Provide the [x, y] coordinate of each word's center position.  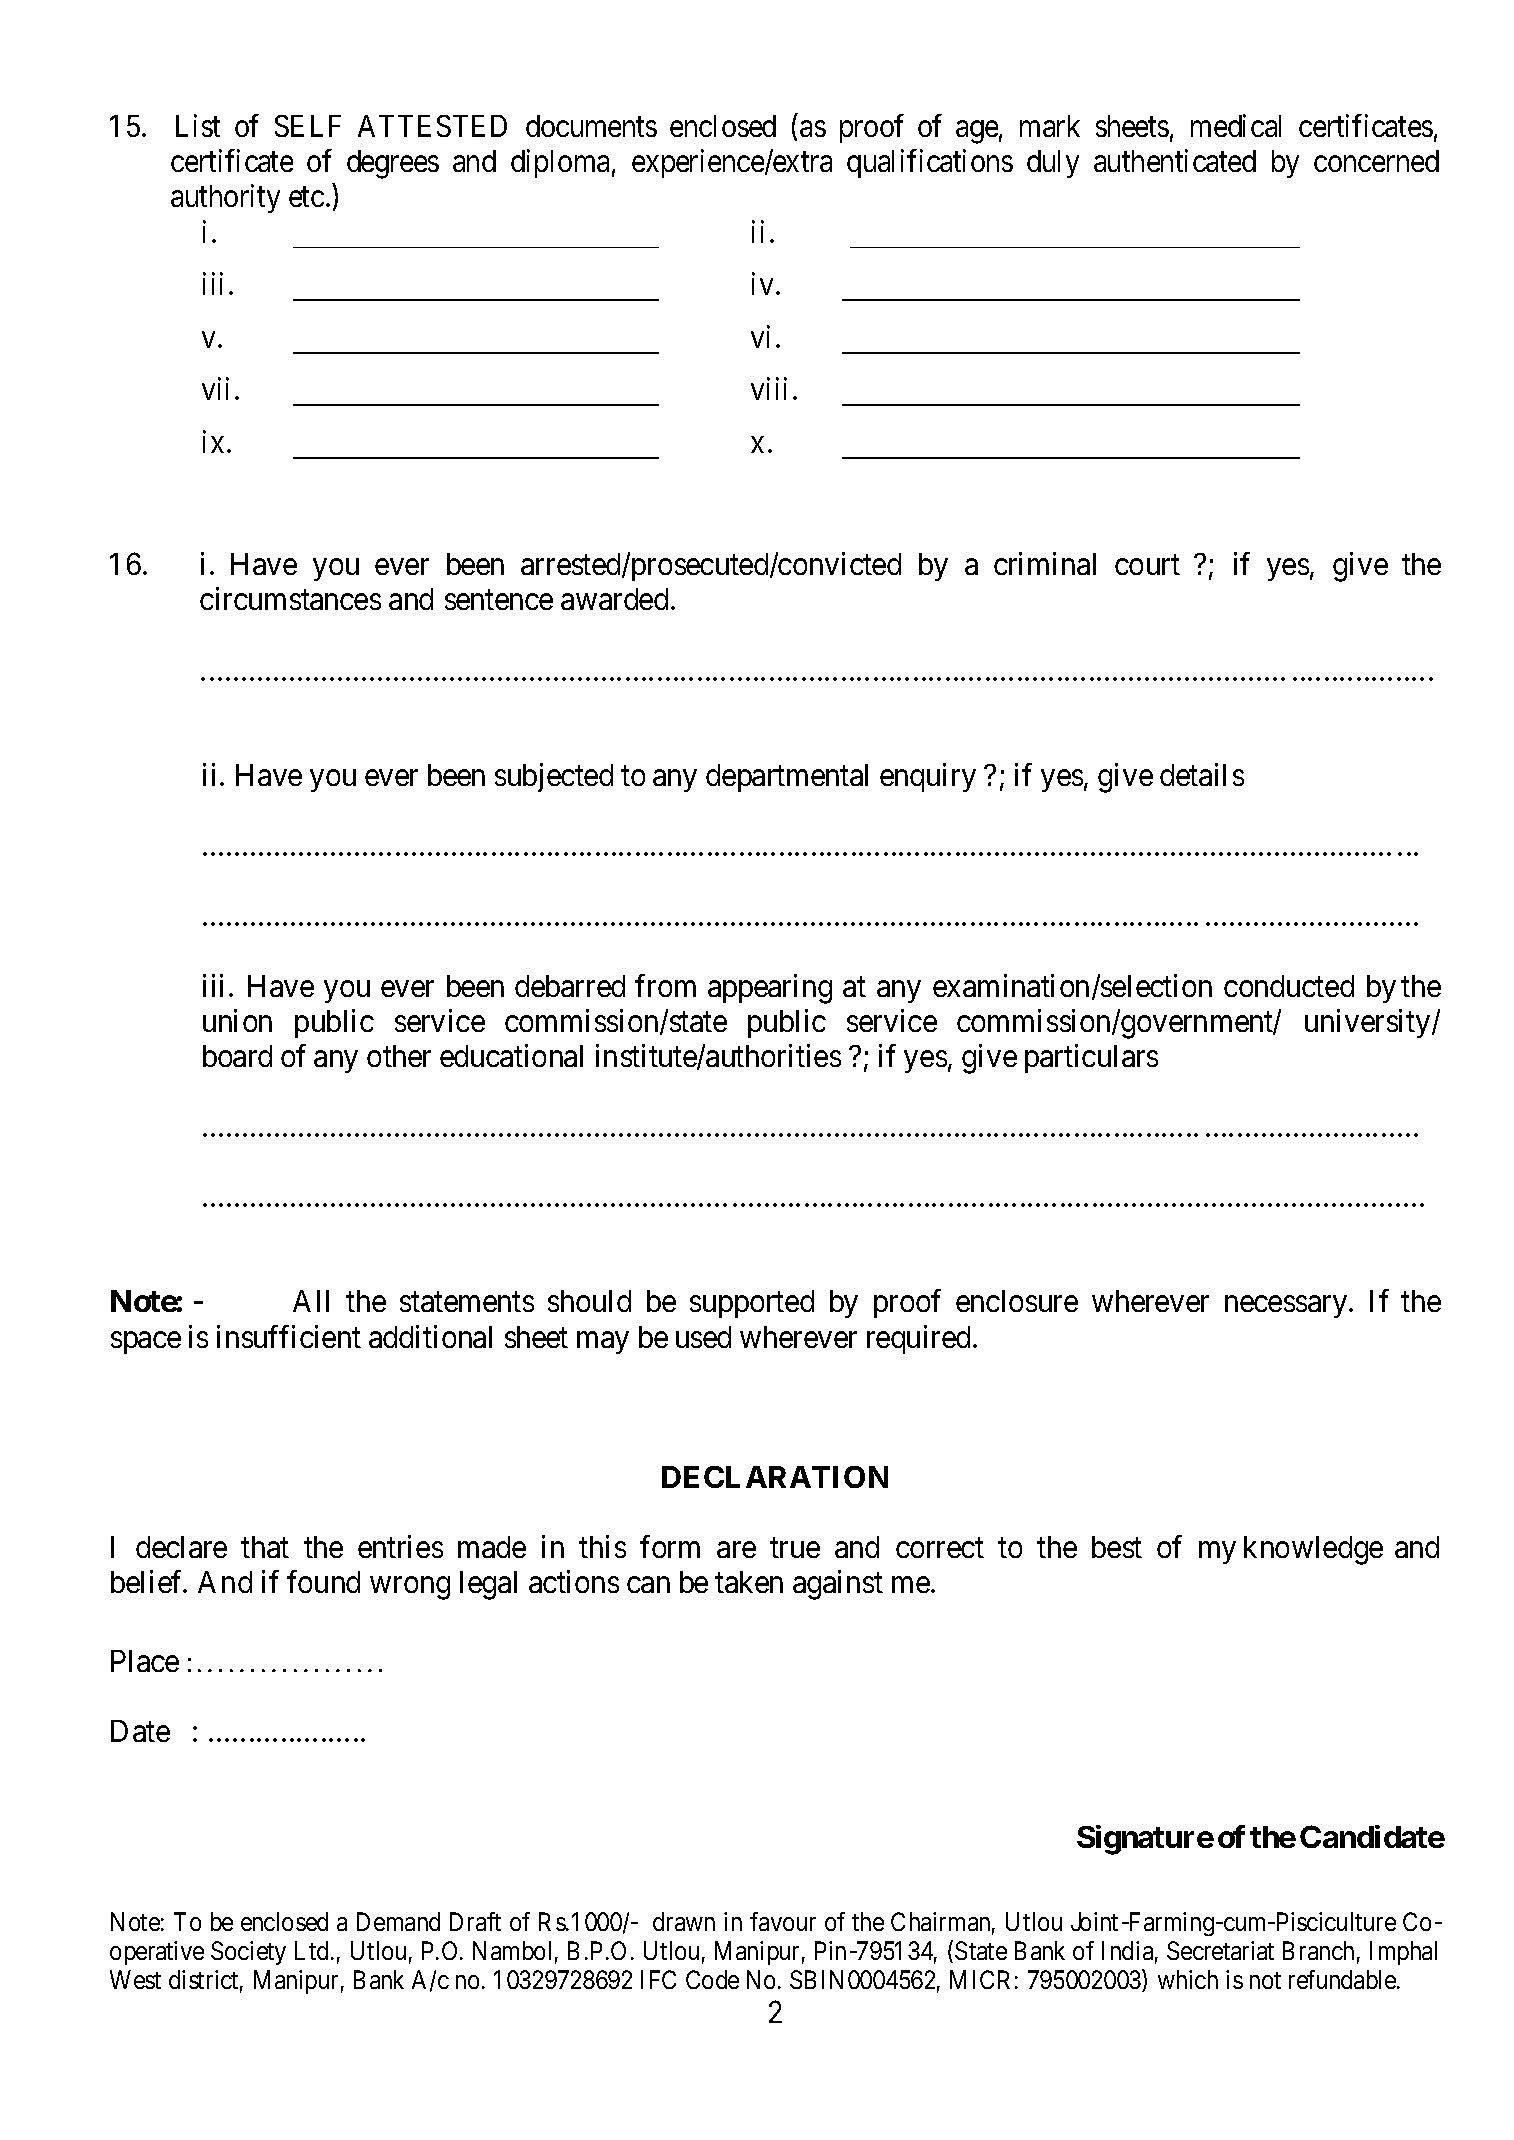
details [1202, 774]
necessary [1287, 1307]
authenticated [1175, 160]
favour [783, 1921]
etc [306, 197]
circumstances [290, 599]
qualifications [930, 163]
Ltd [313, 1950]
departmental [787, 778]
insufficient [289, 1336]
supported [752, 1304]
